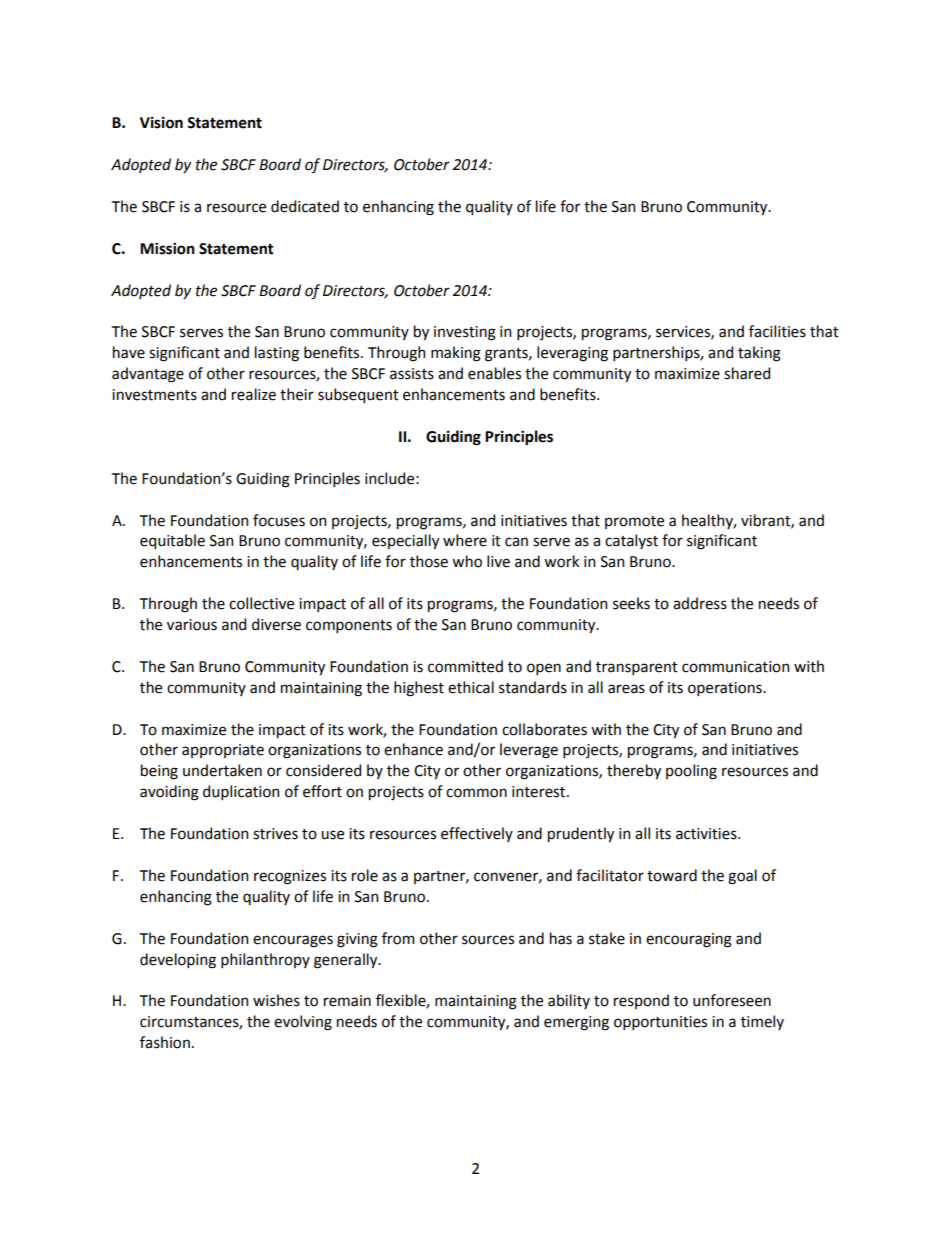 This screenshot has height=1233, width=952. What do you see at coordinates (412, 374) in the screenshot?
I see `assists` at bounding box center [412, 374].
